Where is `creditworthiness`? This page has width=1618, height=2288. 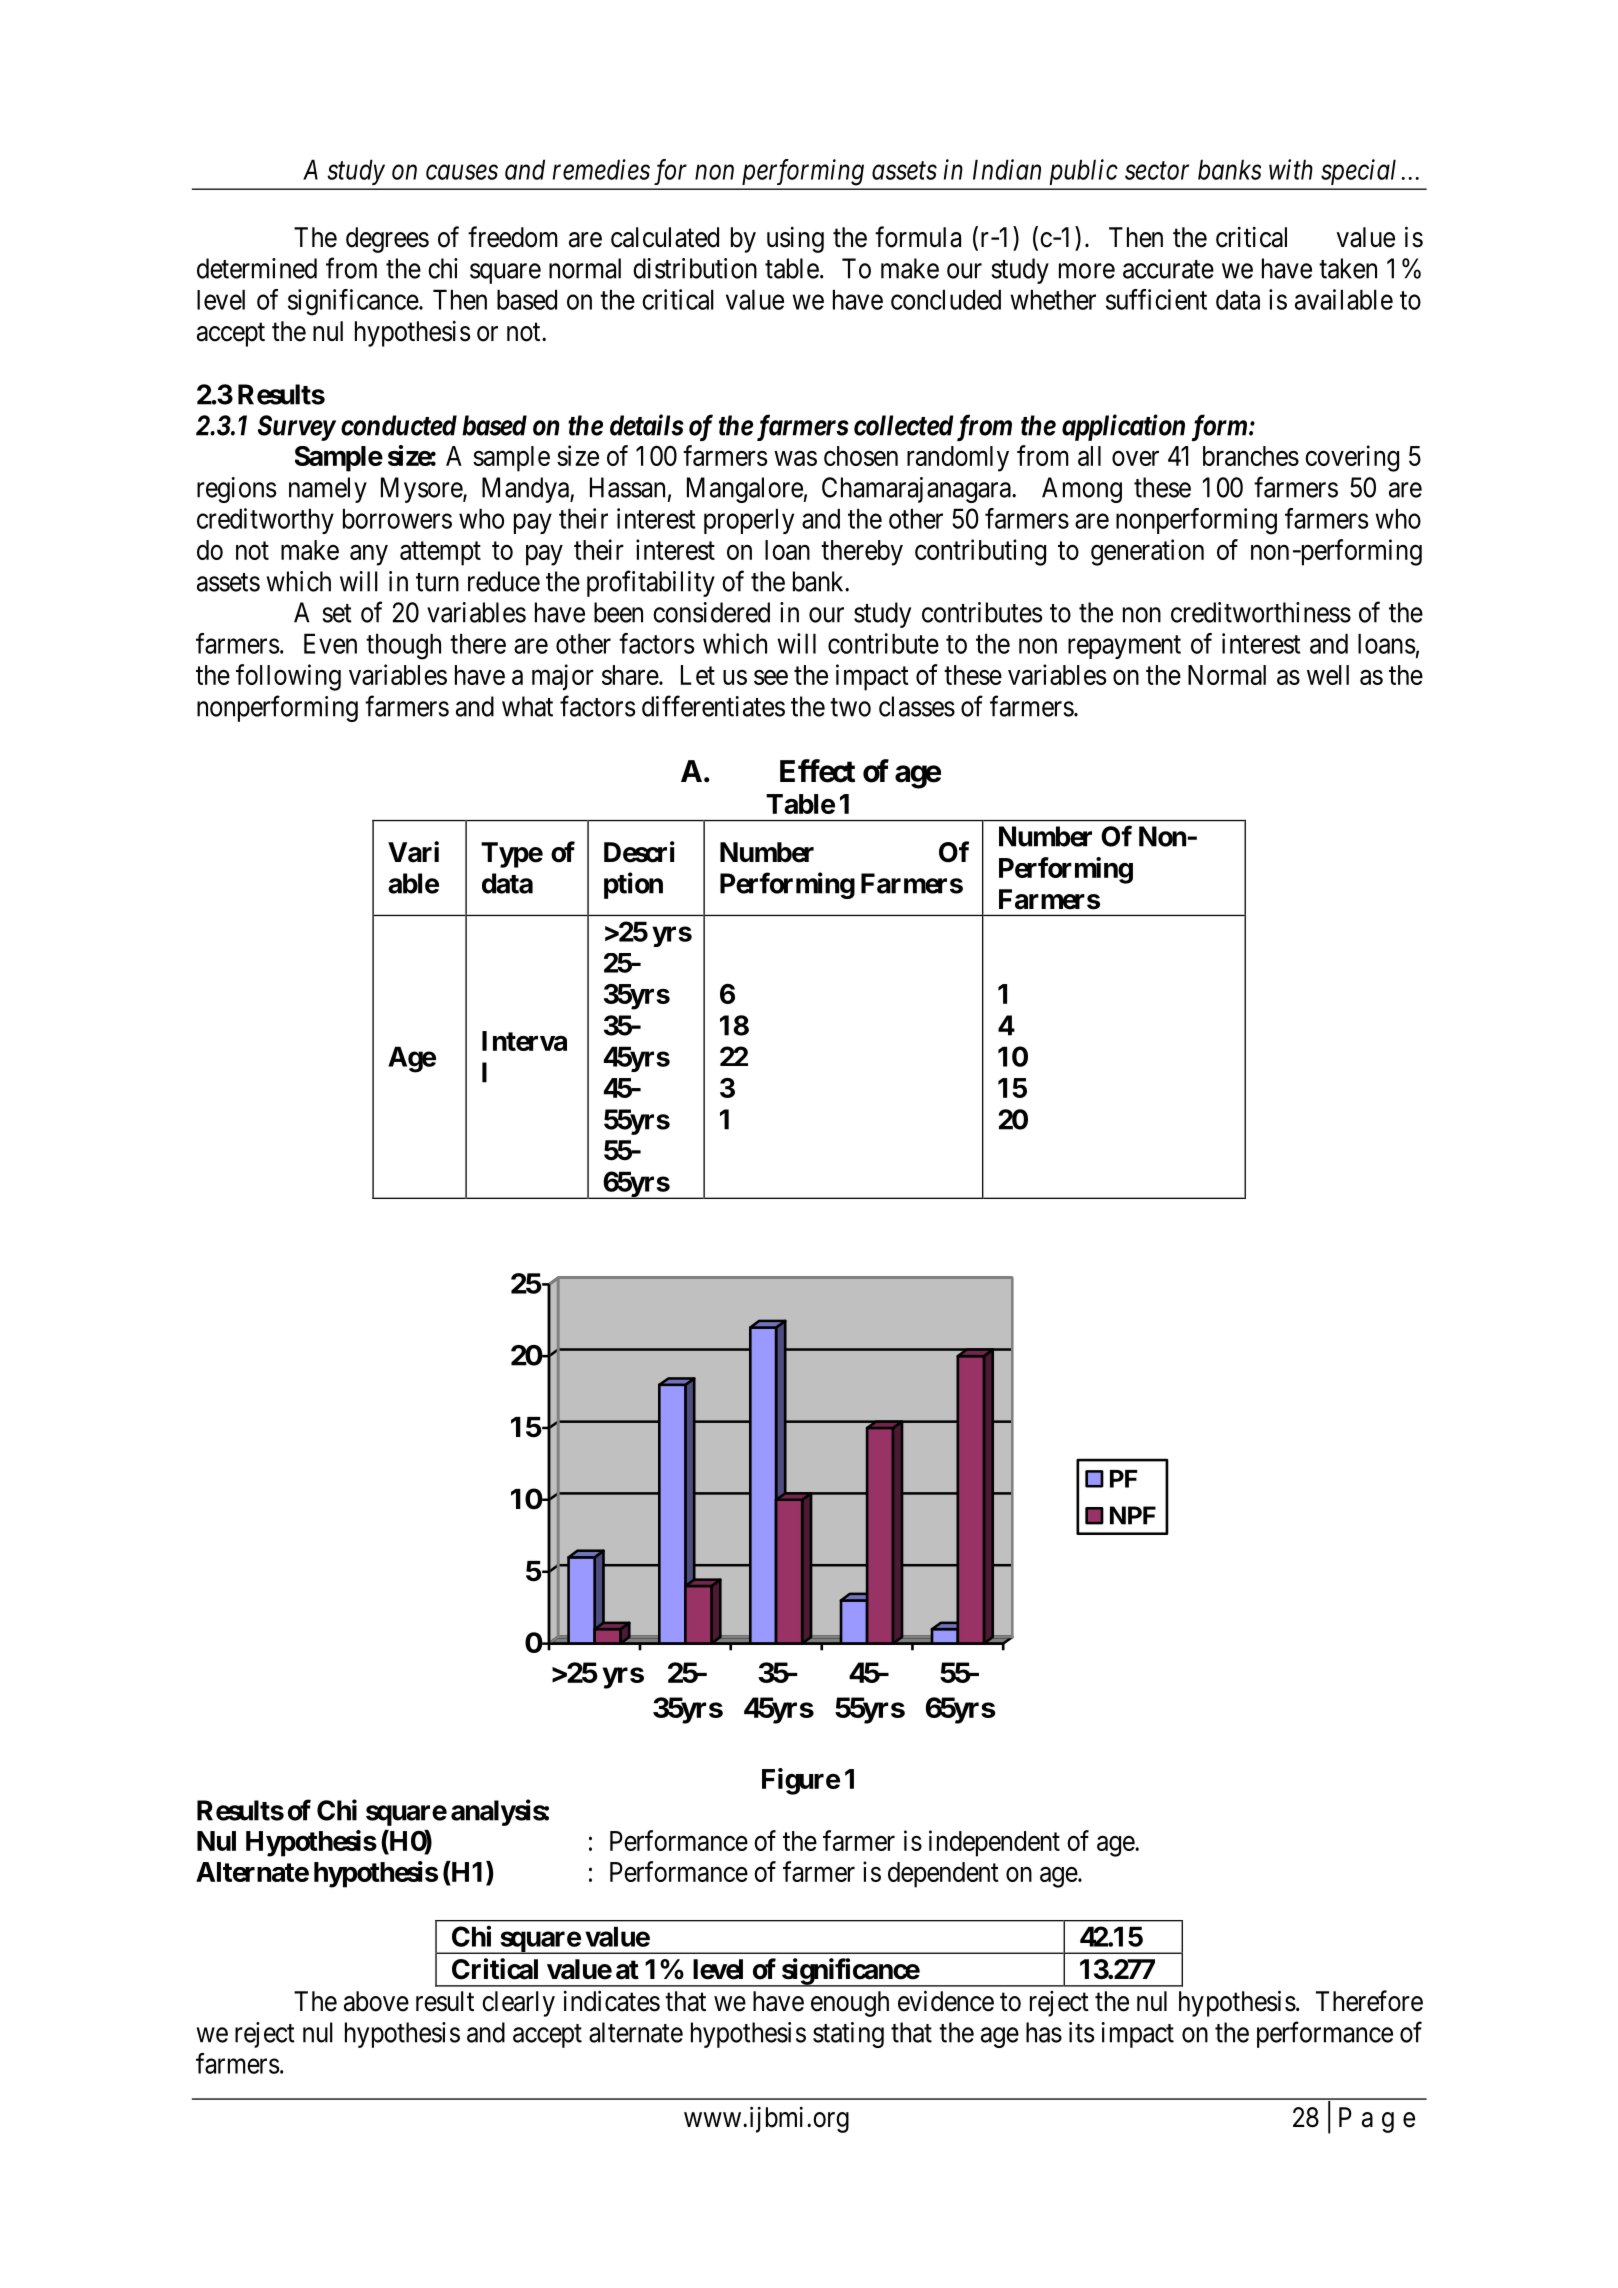 creditworthiness is located at coordinates (1261, 612).
